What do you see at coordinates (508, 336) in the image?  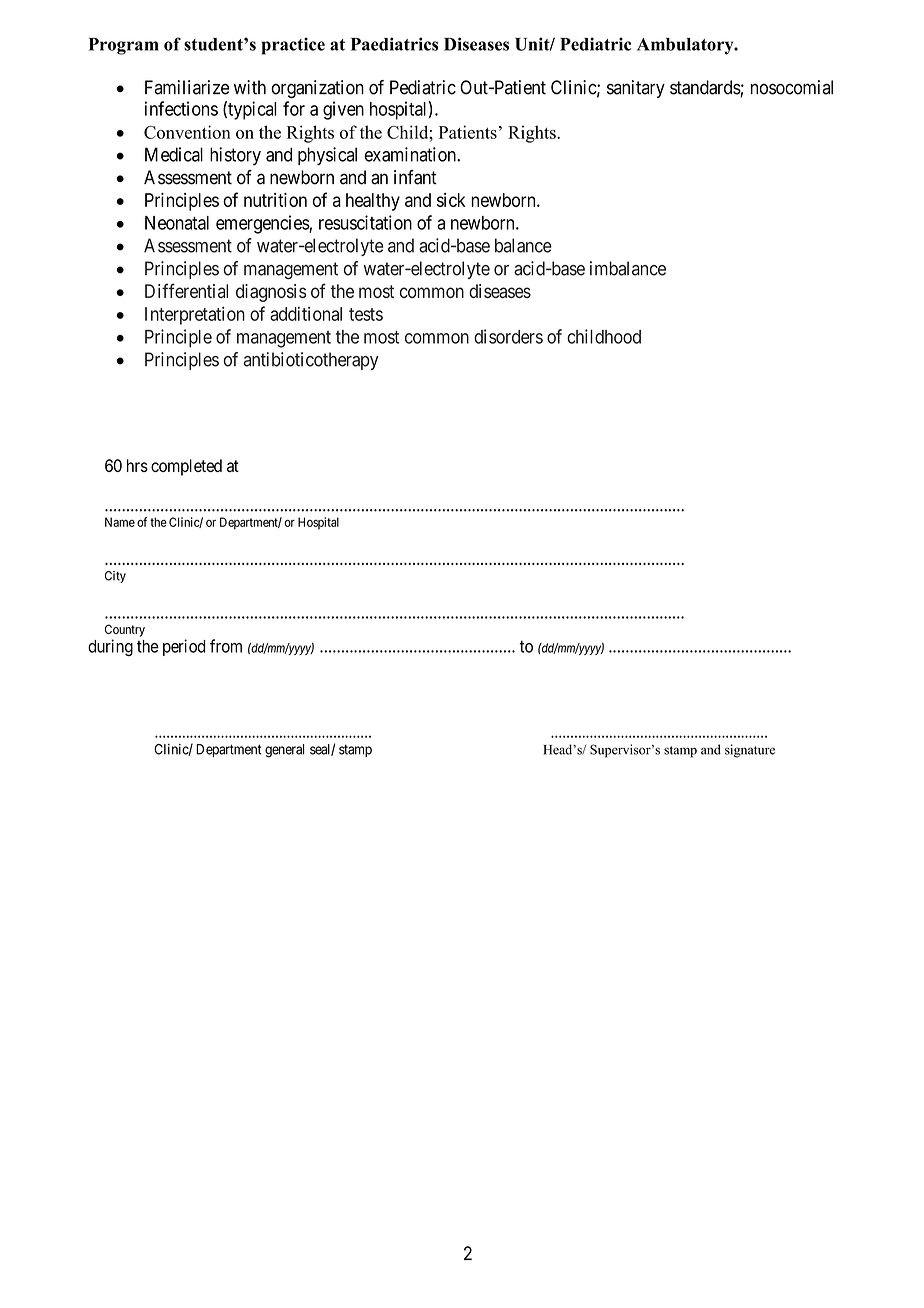 I see `disorders` at bounding box center [508, 336].
